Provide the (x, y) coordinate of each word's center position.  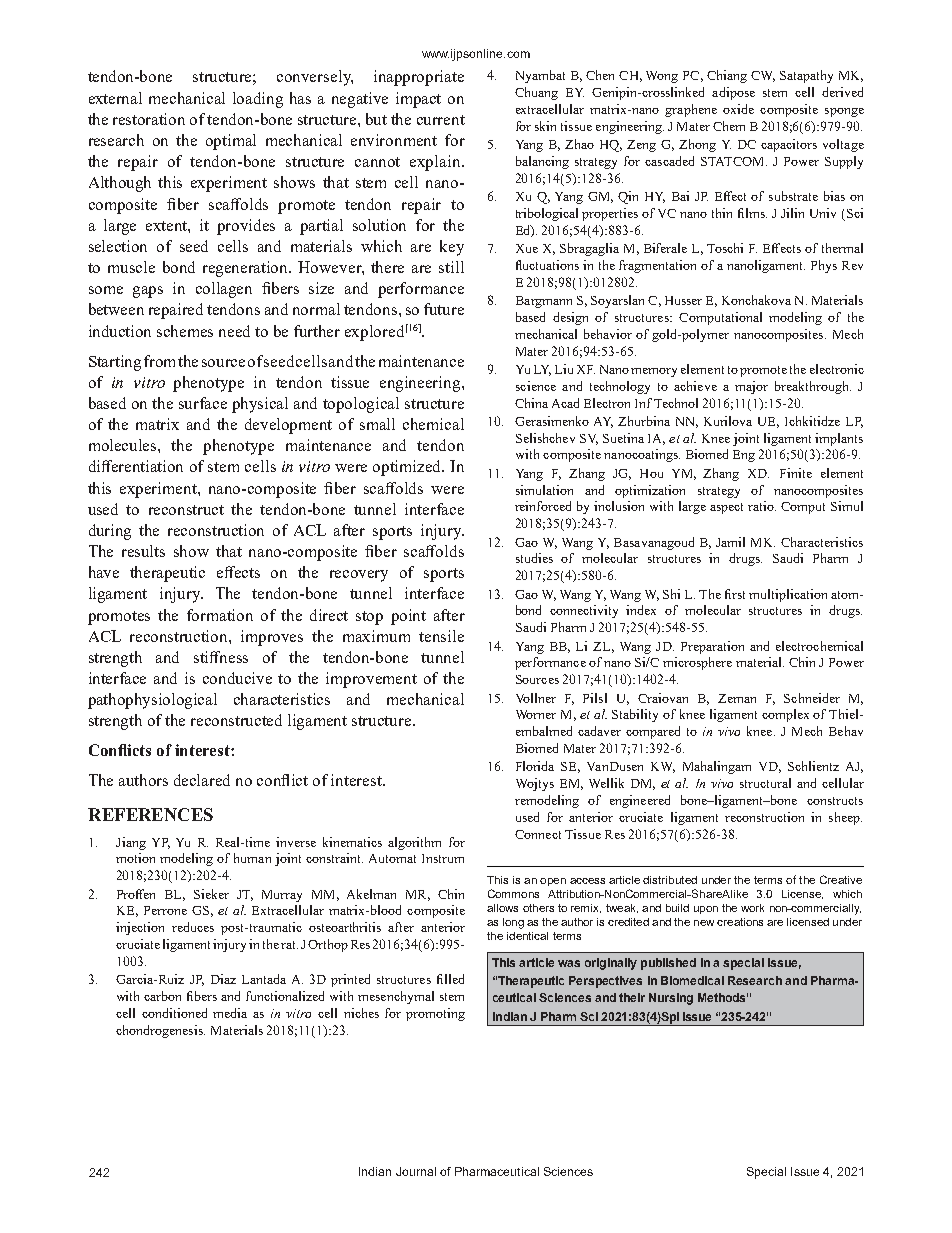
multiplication (788, 595)
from (161, 361)
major (751, 387)
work (752, 908)
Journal (416, 1171)
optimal (231, 142)
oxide (738, 109)
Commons (513, 893)
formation (220, 615)
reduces (193, 927)
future (444, 309)
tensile (441, 636)
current (441, 120)
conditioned (174, 1013)
